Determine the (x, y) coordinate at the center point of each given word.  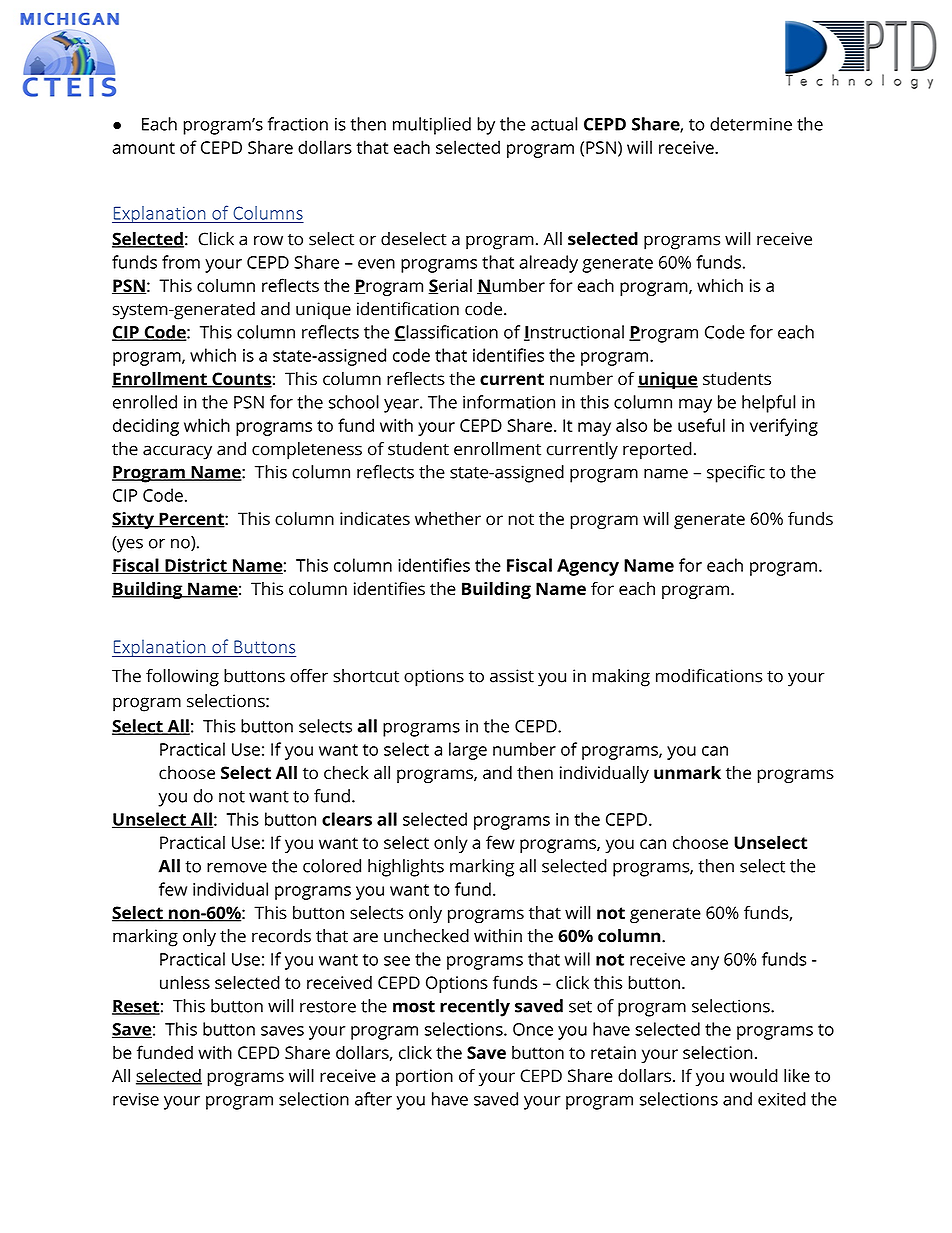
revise (136, 1099)
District (196, 566)
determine (751, 124)
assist (512, 676)
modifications (709, 676)
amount (143, 148)
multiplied (432, 126)
